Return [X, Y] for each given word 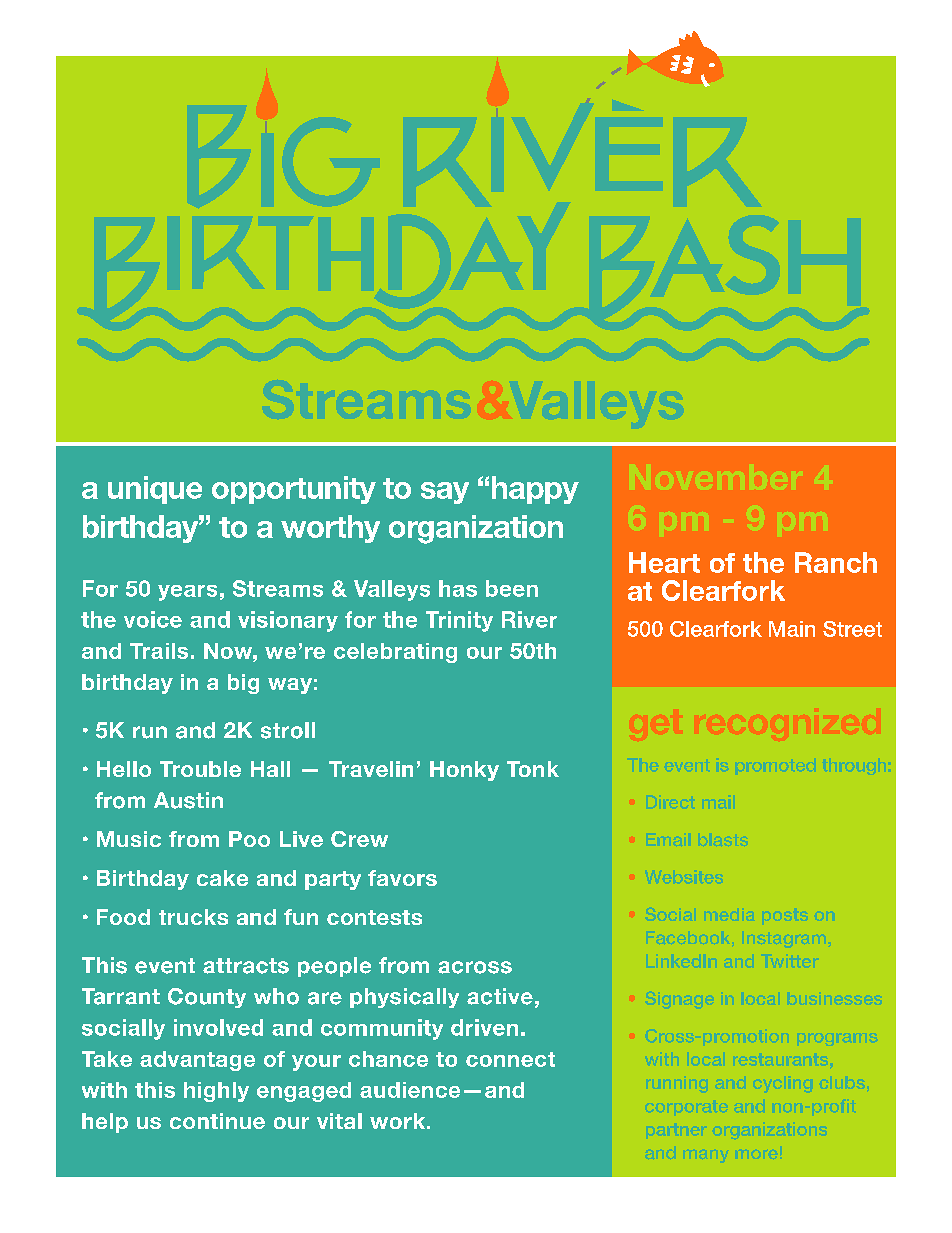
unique [155, 490]
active [500, 996]
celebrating [395, 653]
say [445, 493]
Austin [188, 800]
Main [792, 629]
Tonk [533, 769]
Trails [159, 651]
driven [484, 1027]
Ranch [836, 562]
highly [216, 1092]
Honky [464, 771]
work [399, 1121]
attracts [246, 966]
